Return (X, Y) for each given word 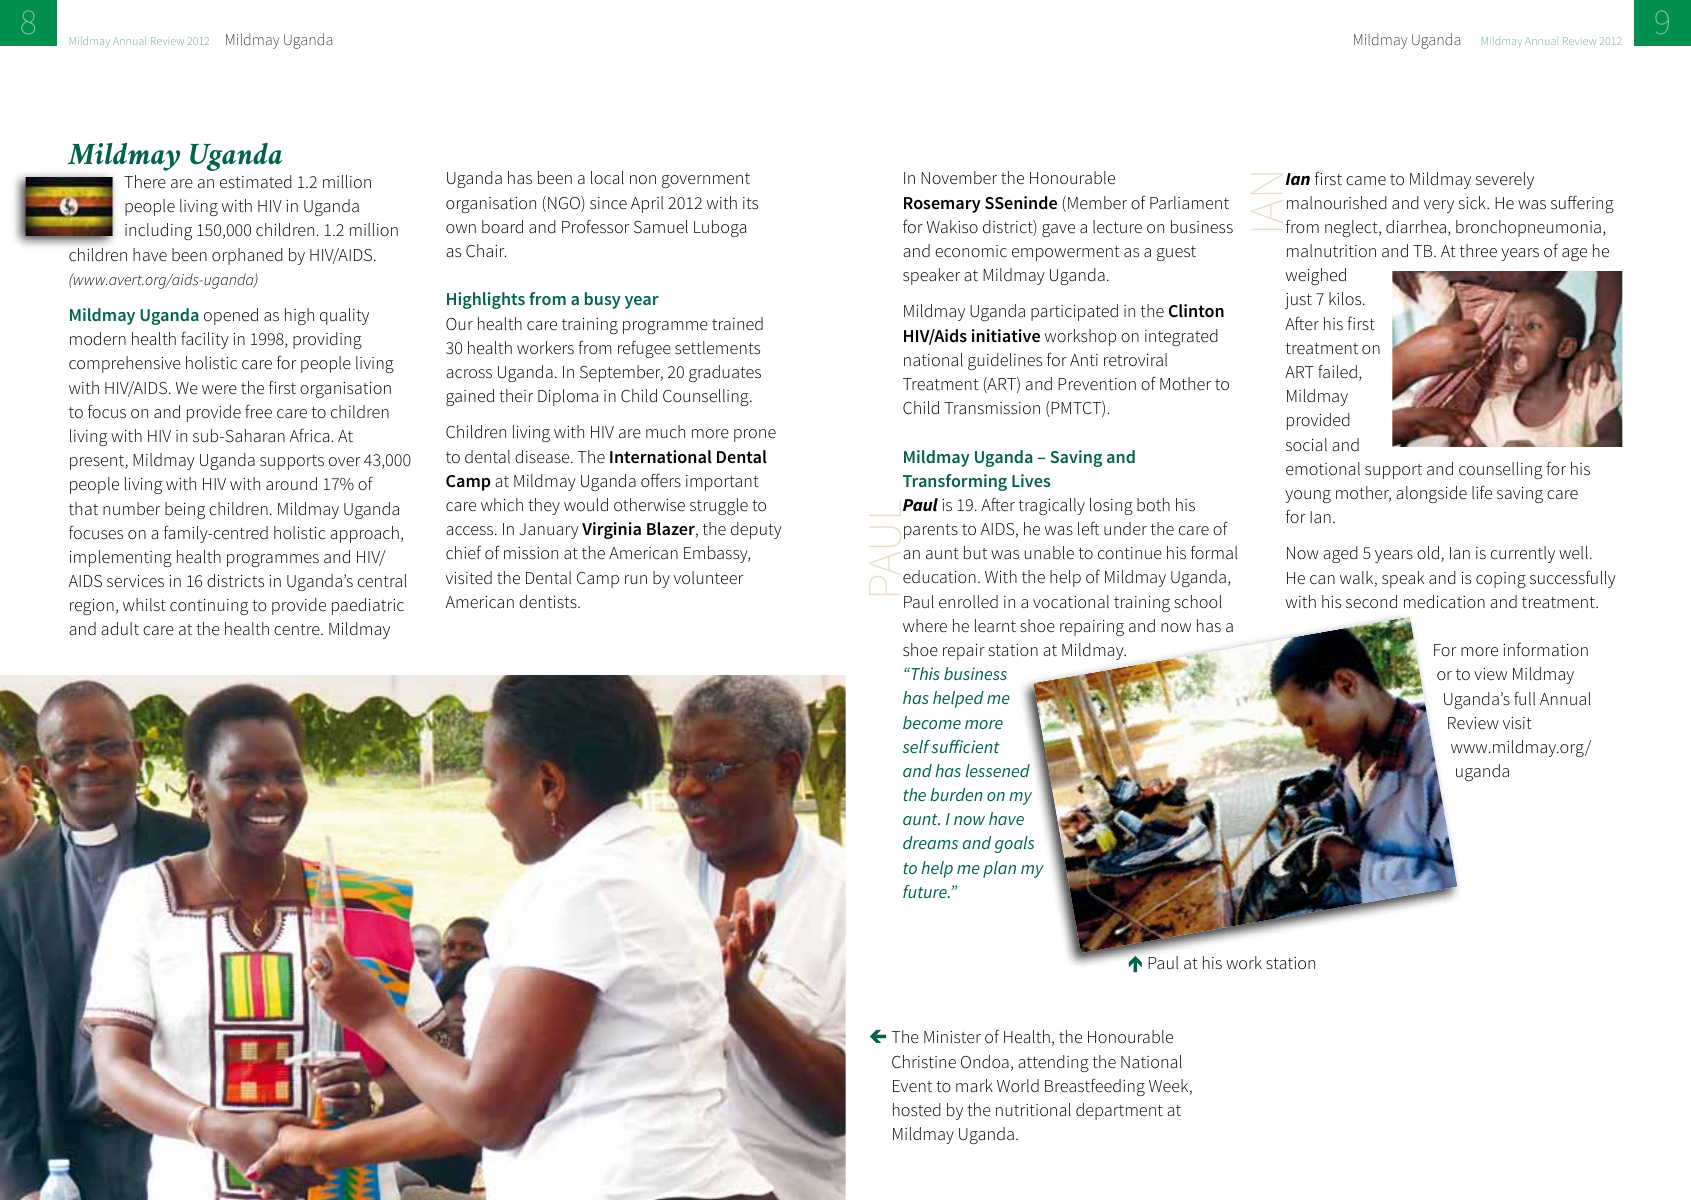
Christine (924, 1062)
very (1439, 206)
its (750, 203)
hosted (917, 1110)
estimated (256, 182)
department (1119, 1111)
